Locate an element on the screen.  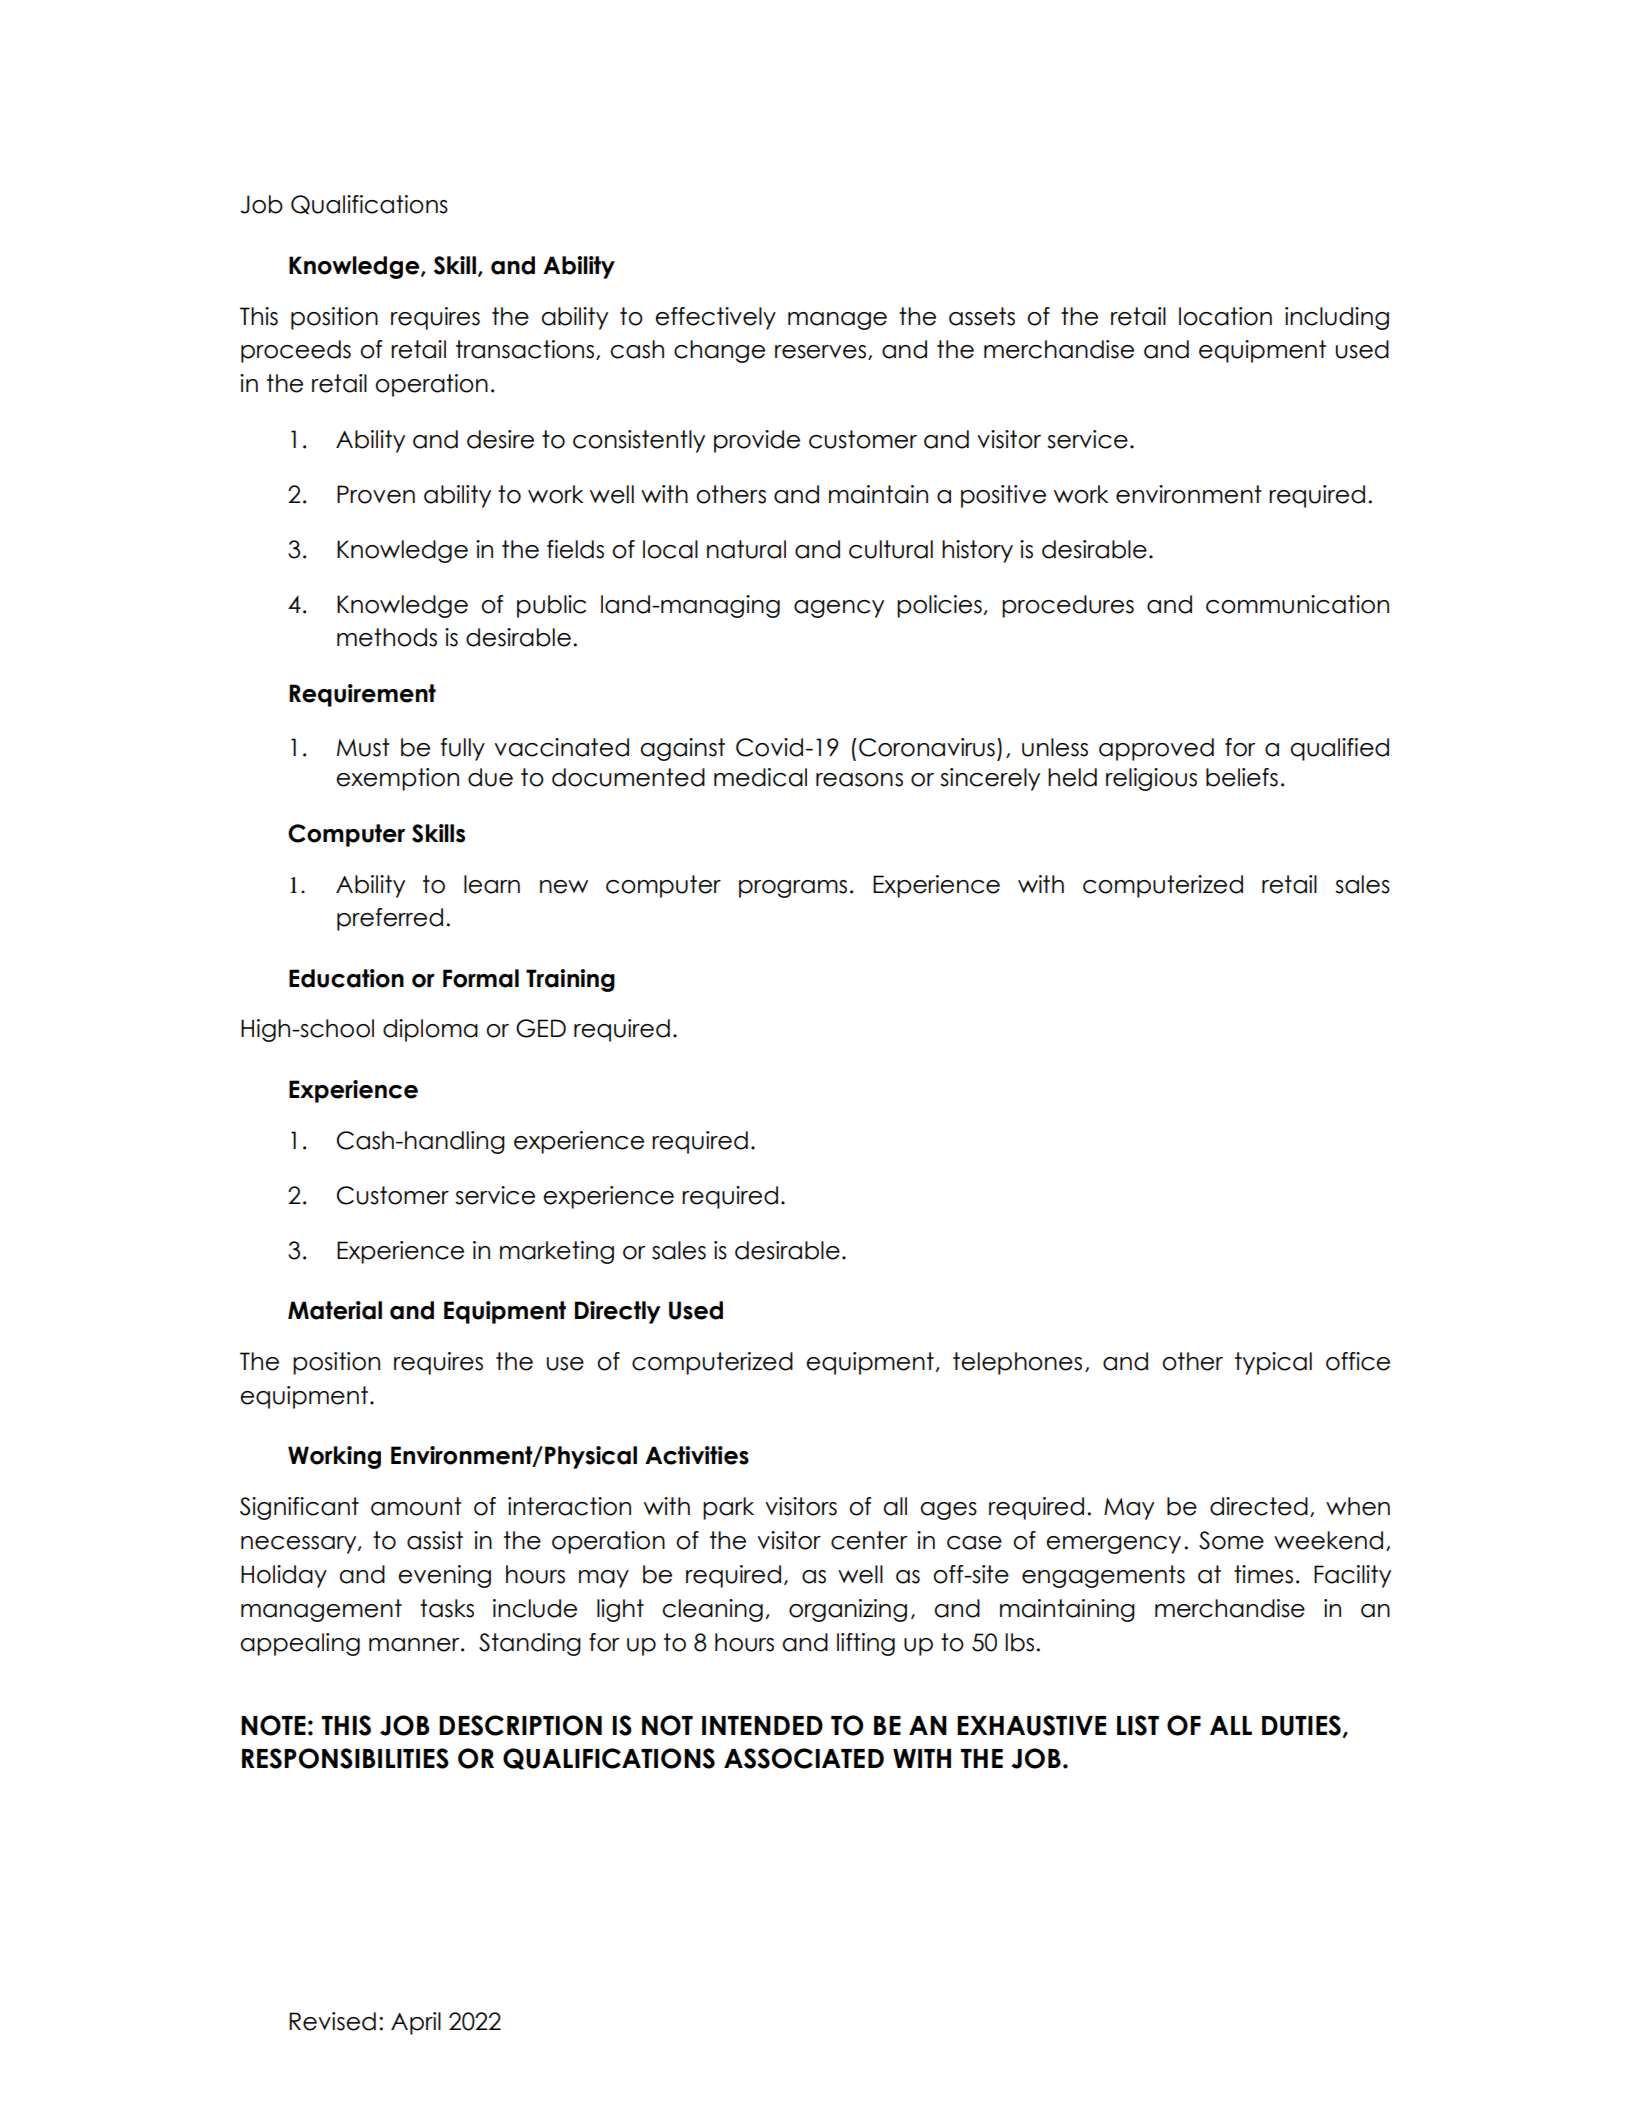
proceeds is located at coordinates (296, 351).
